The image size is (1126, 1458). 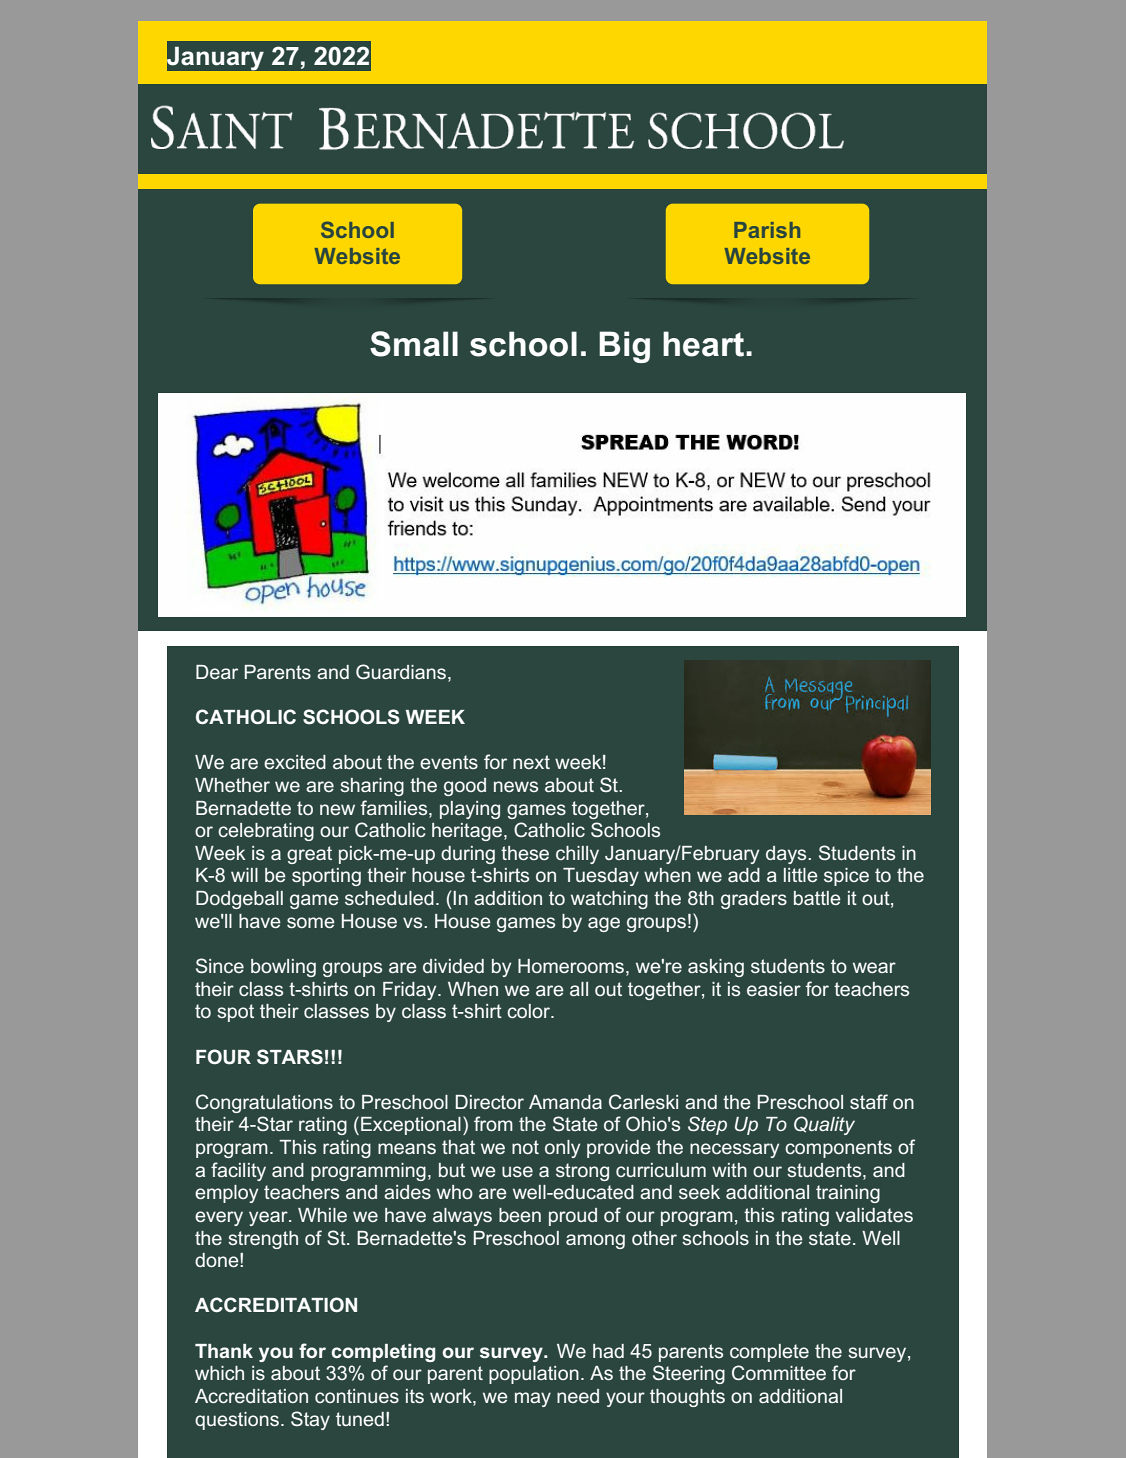 What do you see at coordinates (787, 855) in the screenshot?
I see `days` at bounding box center [787, 855].
